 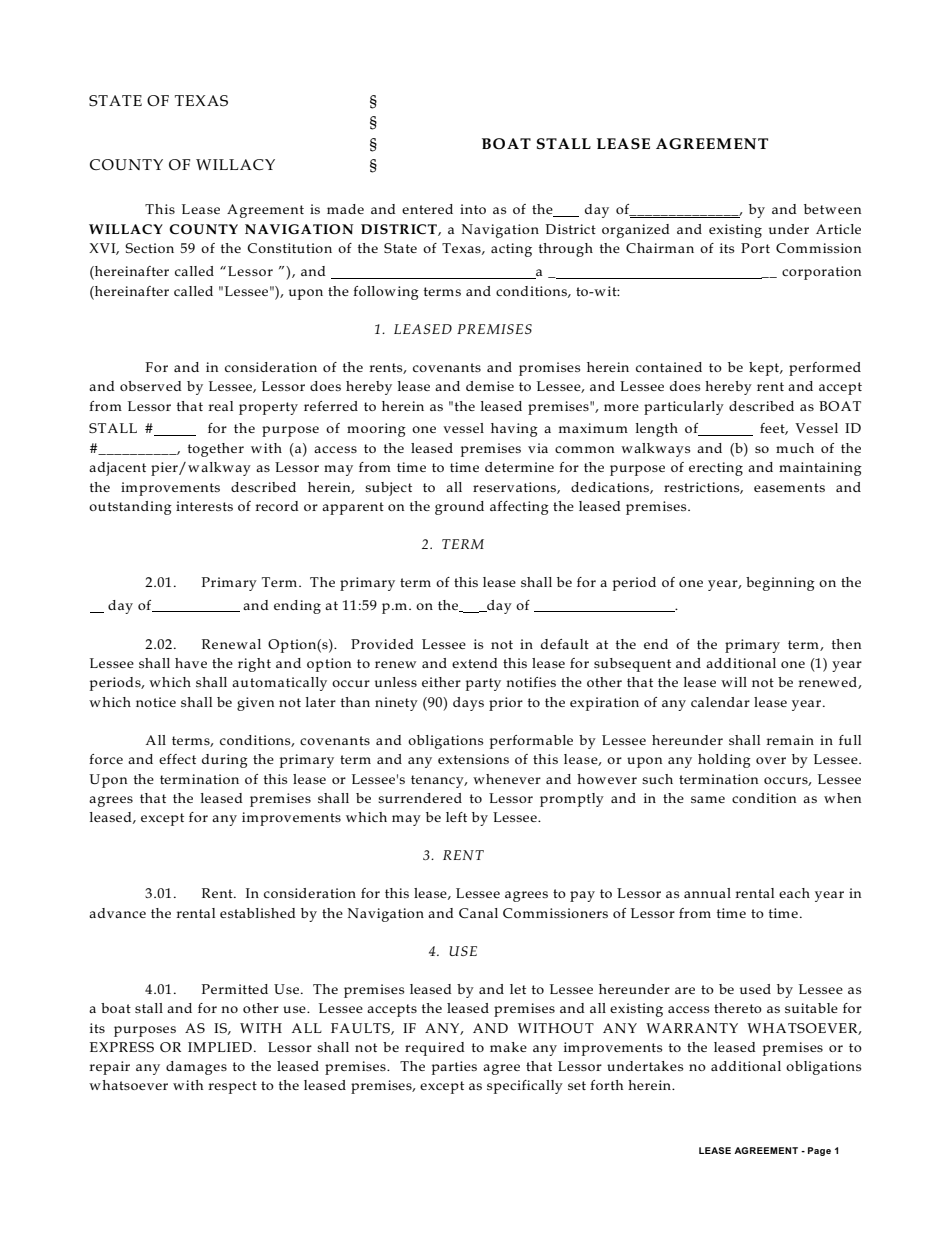 I want to click on easements, so click(x=789, y=487).
